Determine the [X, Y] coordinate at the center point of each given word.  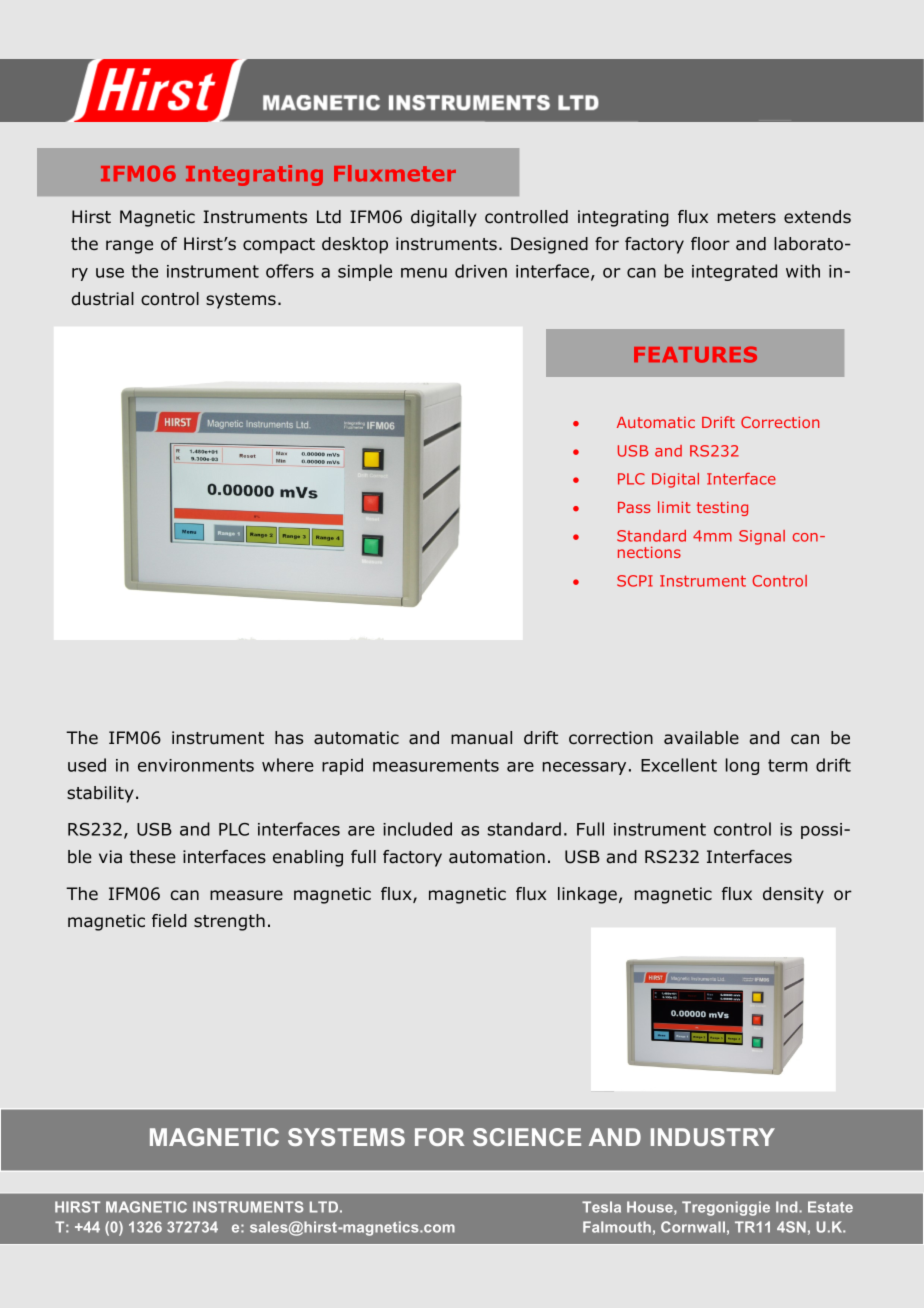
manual [481, 738]
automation [497, 857]
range [129, 247]
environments [196, 765]
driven [481, 271]
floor [710, 244]
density [793, 895]
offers [290, 271]
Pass [634, 507]
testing [722, 509]
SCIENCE [527, 1137]
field [169, 921]
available [701, 738]
